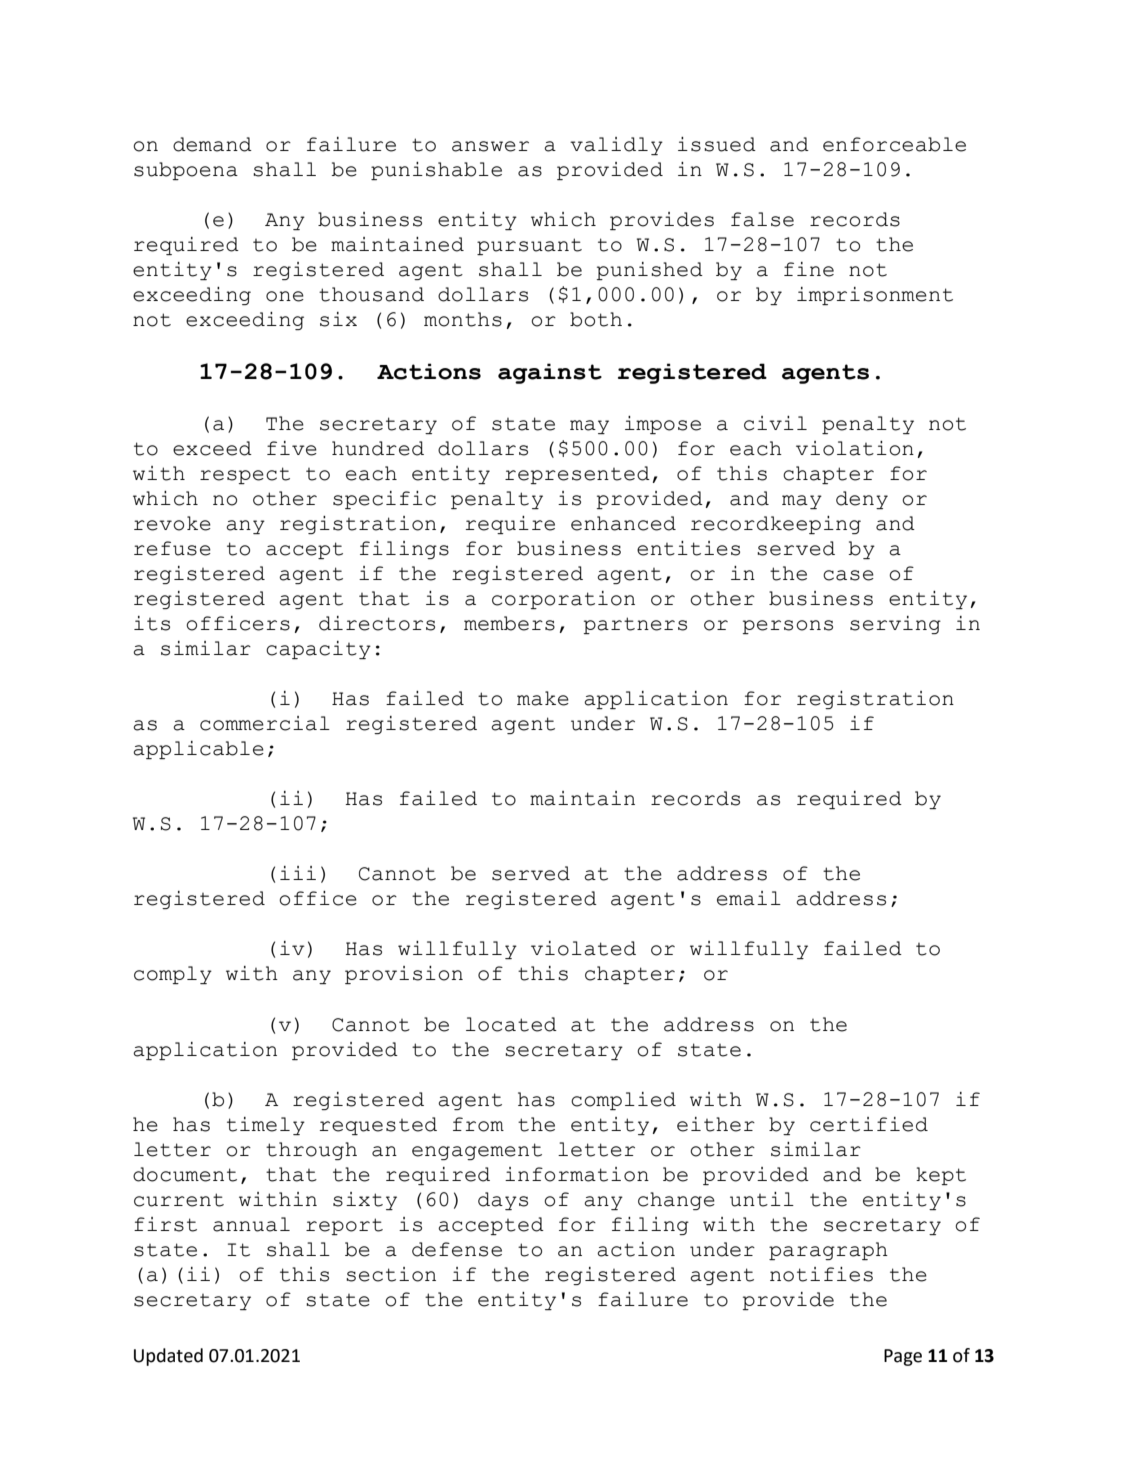 The height and width of the screenshot is (1459, 1127). What do you see at coordinates (265, 723) in the screenshot?
I see `commercial` at bounding box center [265, 723].
